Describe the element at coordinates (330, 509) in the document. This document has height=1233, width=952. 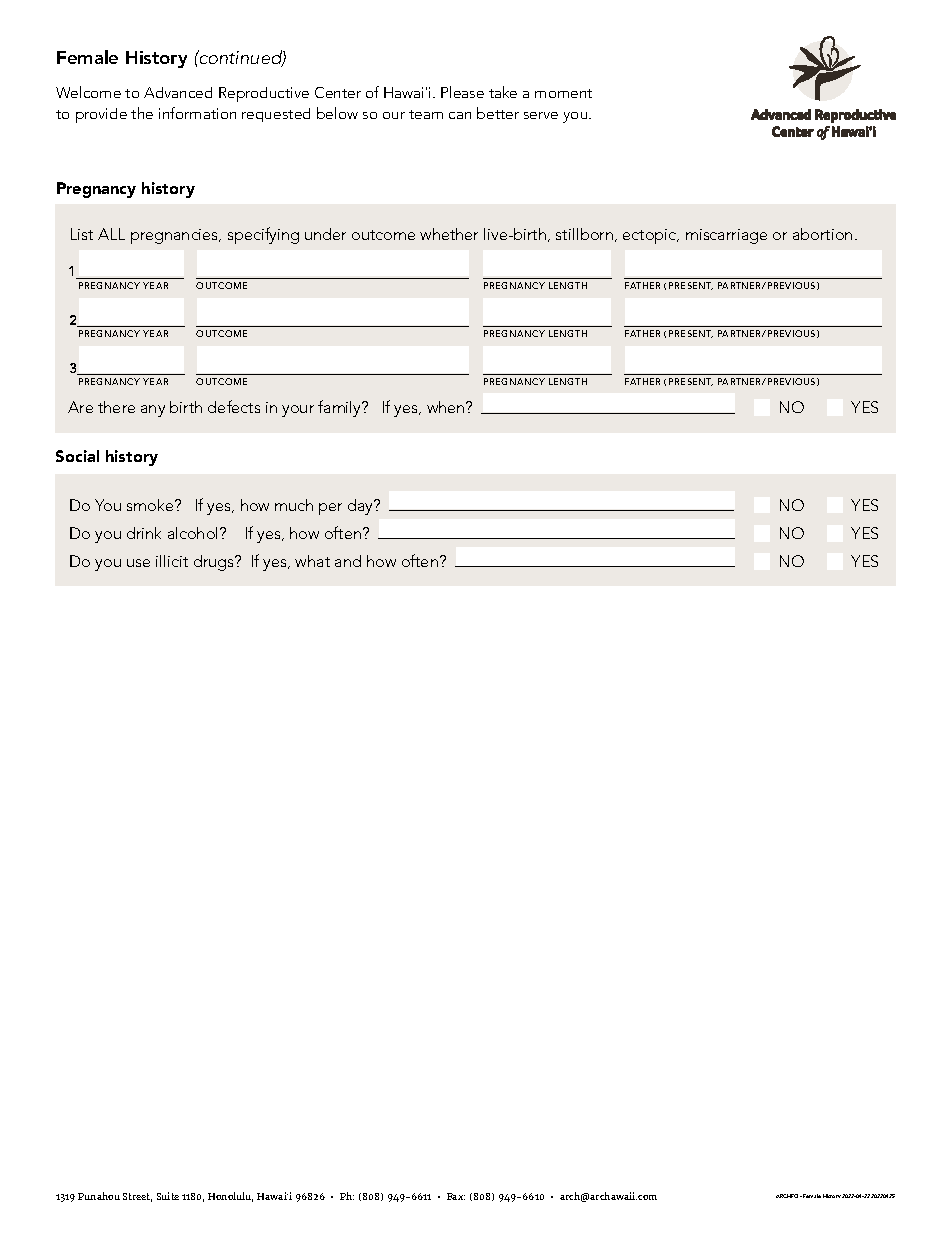
I see `per` at that location.
